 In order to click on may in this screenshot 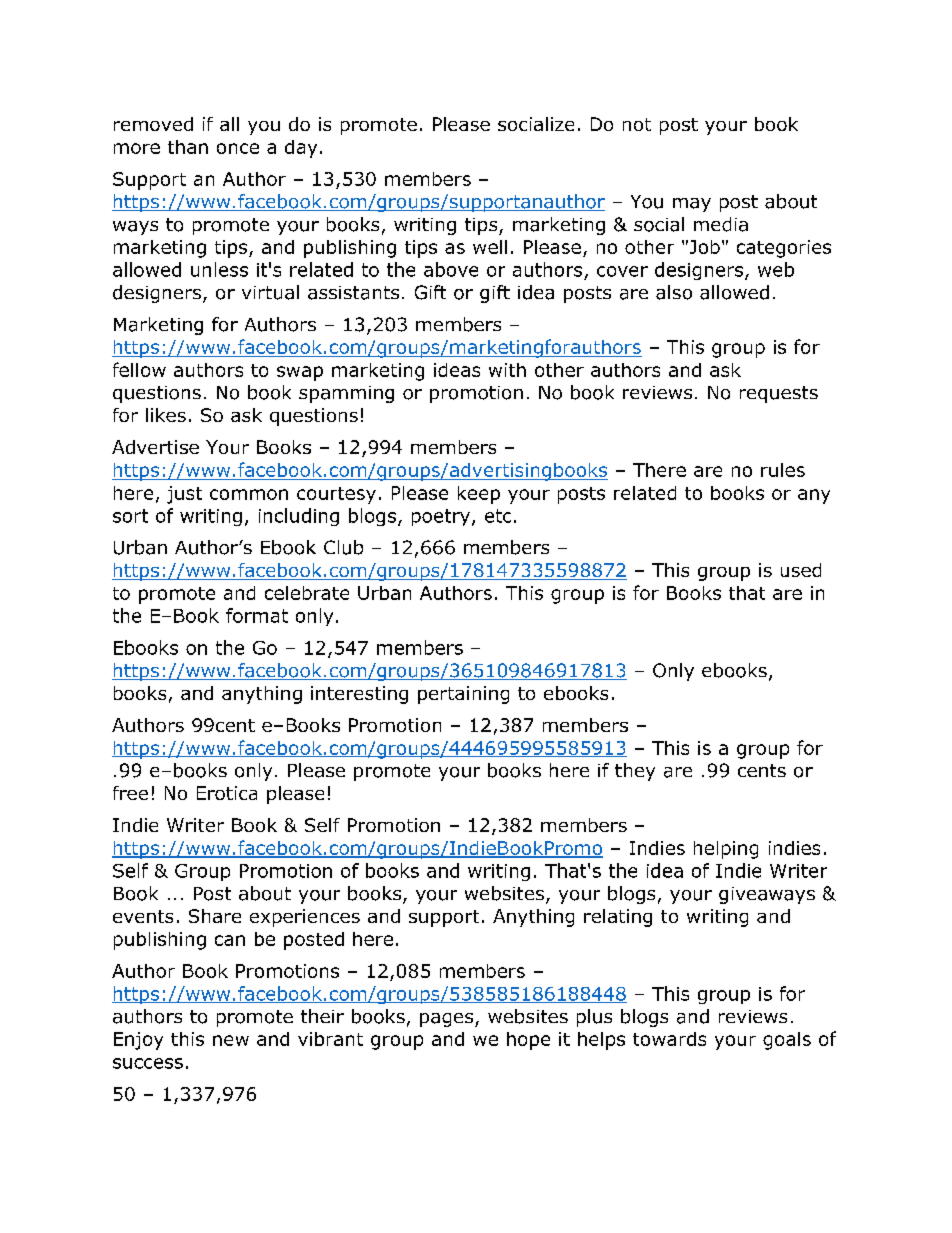, I will do `click(692, 205)`.
